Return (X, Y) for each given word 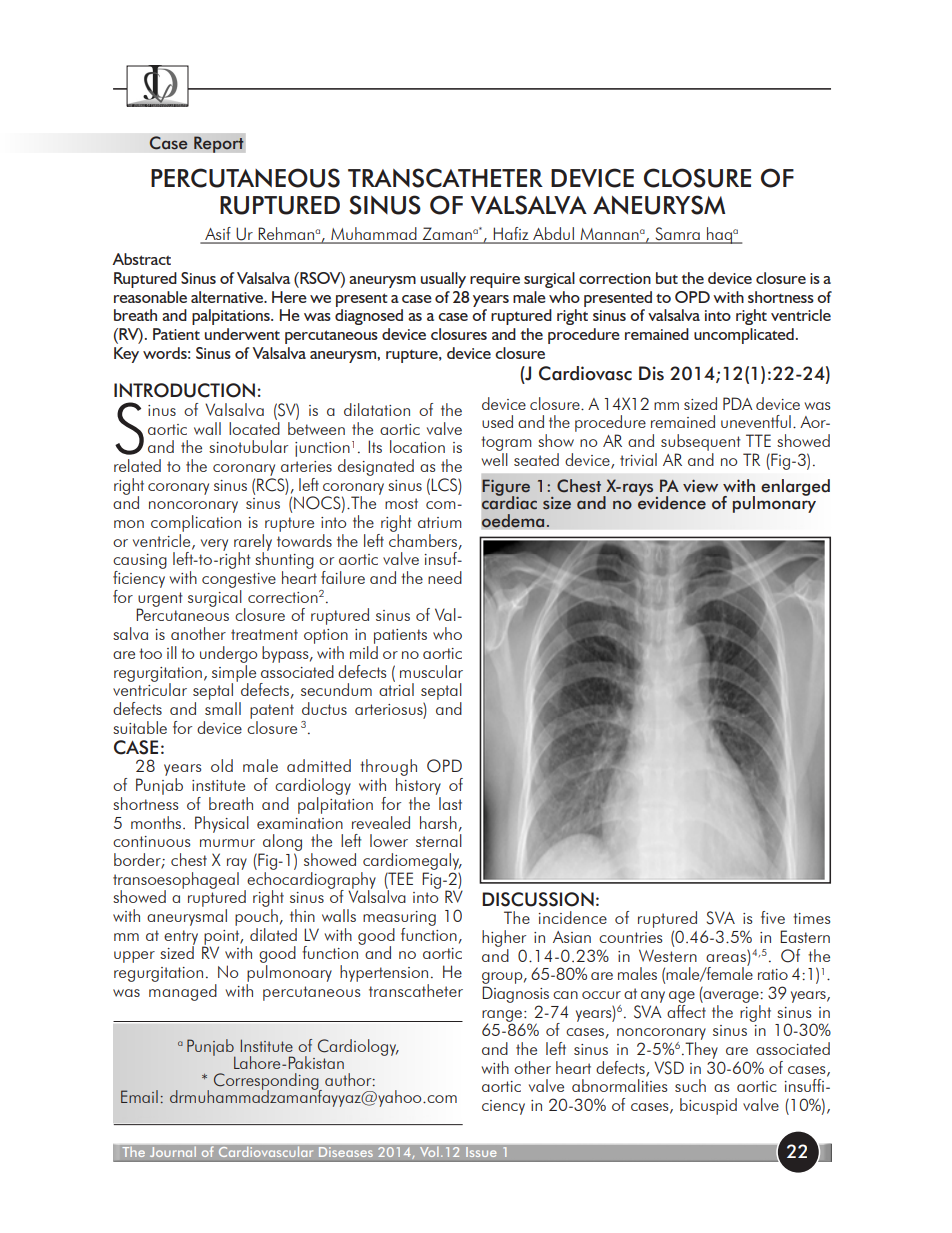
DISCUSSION (538, 899)
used (497, 421)
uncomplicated (744, 336)
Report (219, 143)
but (667, 278)
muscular (431, 671)
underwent (242, 334)
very (214, 545)
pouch (256, 917)
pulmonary (774, 503)
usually (443, 280)
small (223, 707)
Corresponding (267, 1082)
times (811, 918)
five (773, 917)
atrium (440, 522)
